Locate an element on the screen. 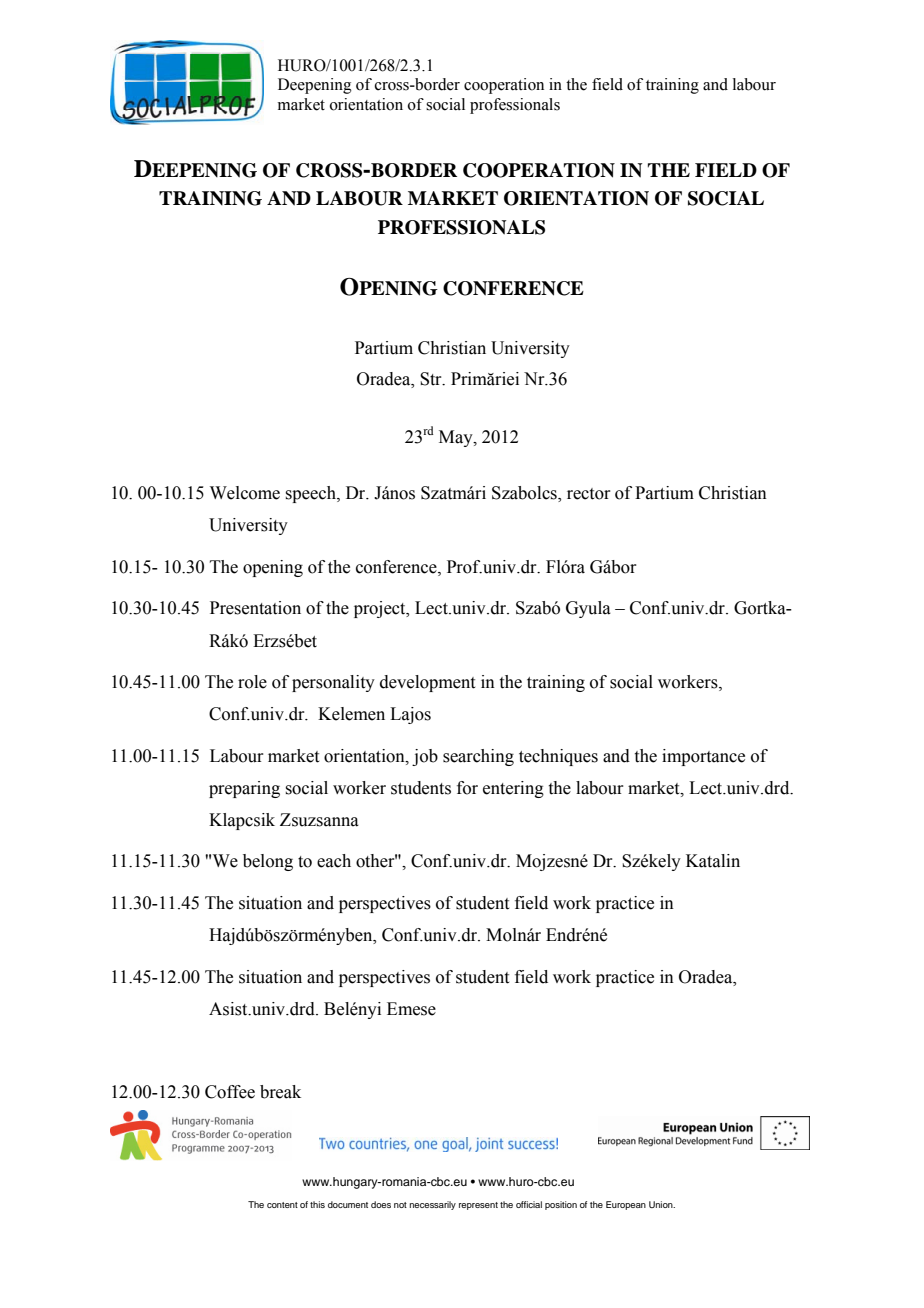 The width and height of the screenshot is (924, 1308). represent is located at coordinates (478, 1206).
